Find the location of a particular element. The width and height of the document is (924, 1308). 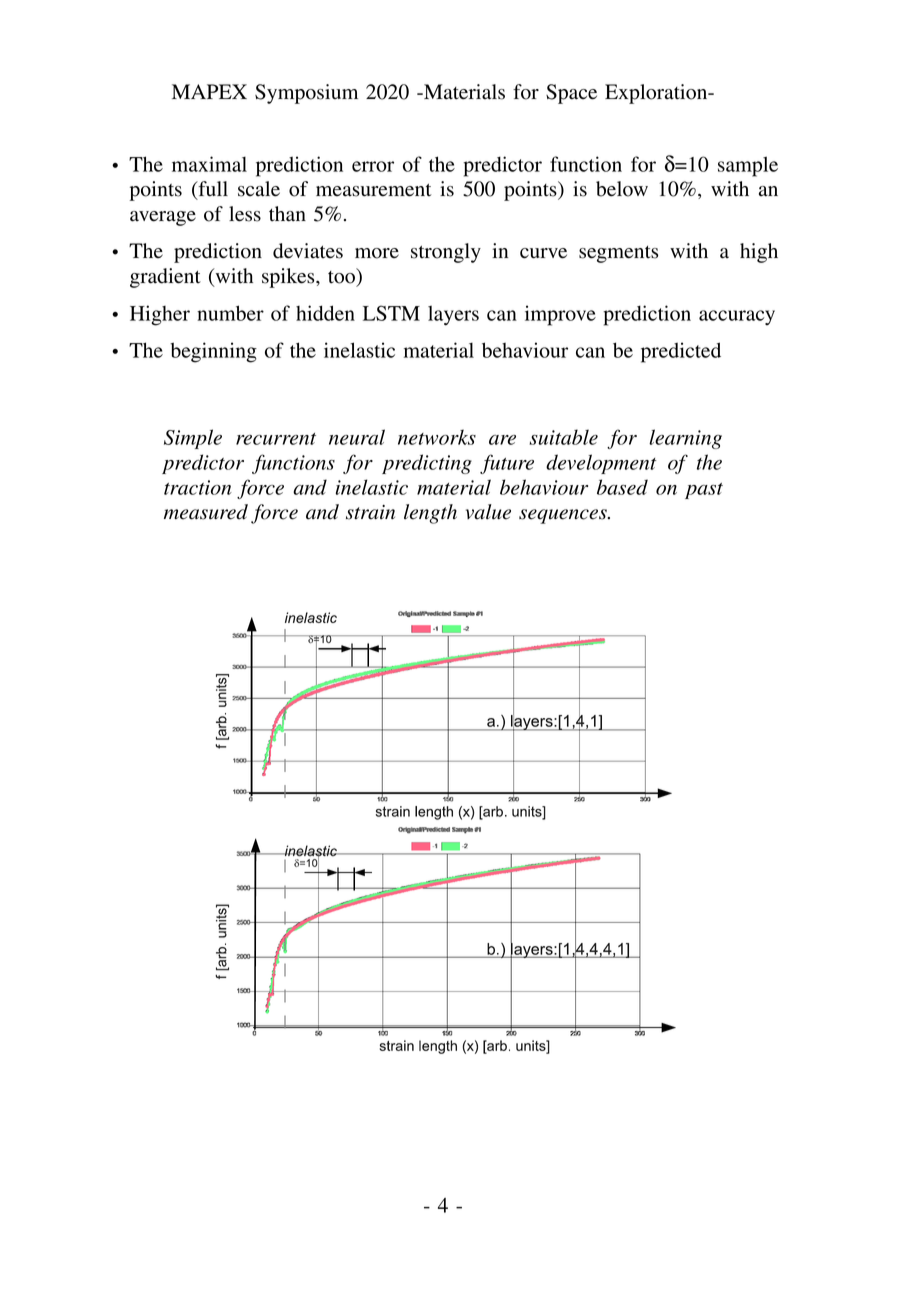

beginning is located at coordinates (213, 352).
